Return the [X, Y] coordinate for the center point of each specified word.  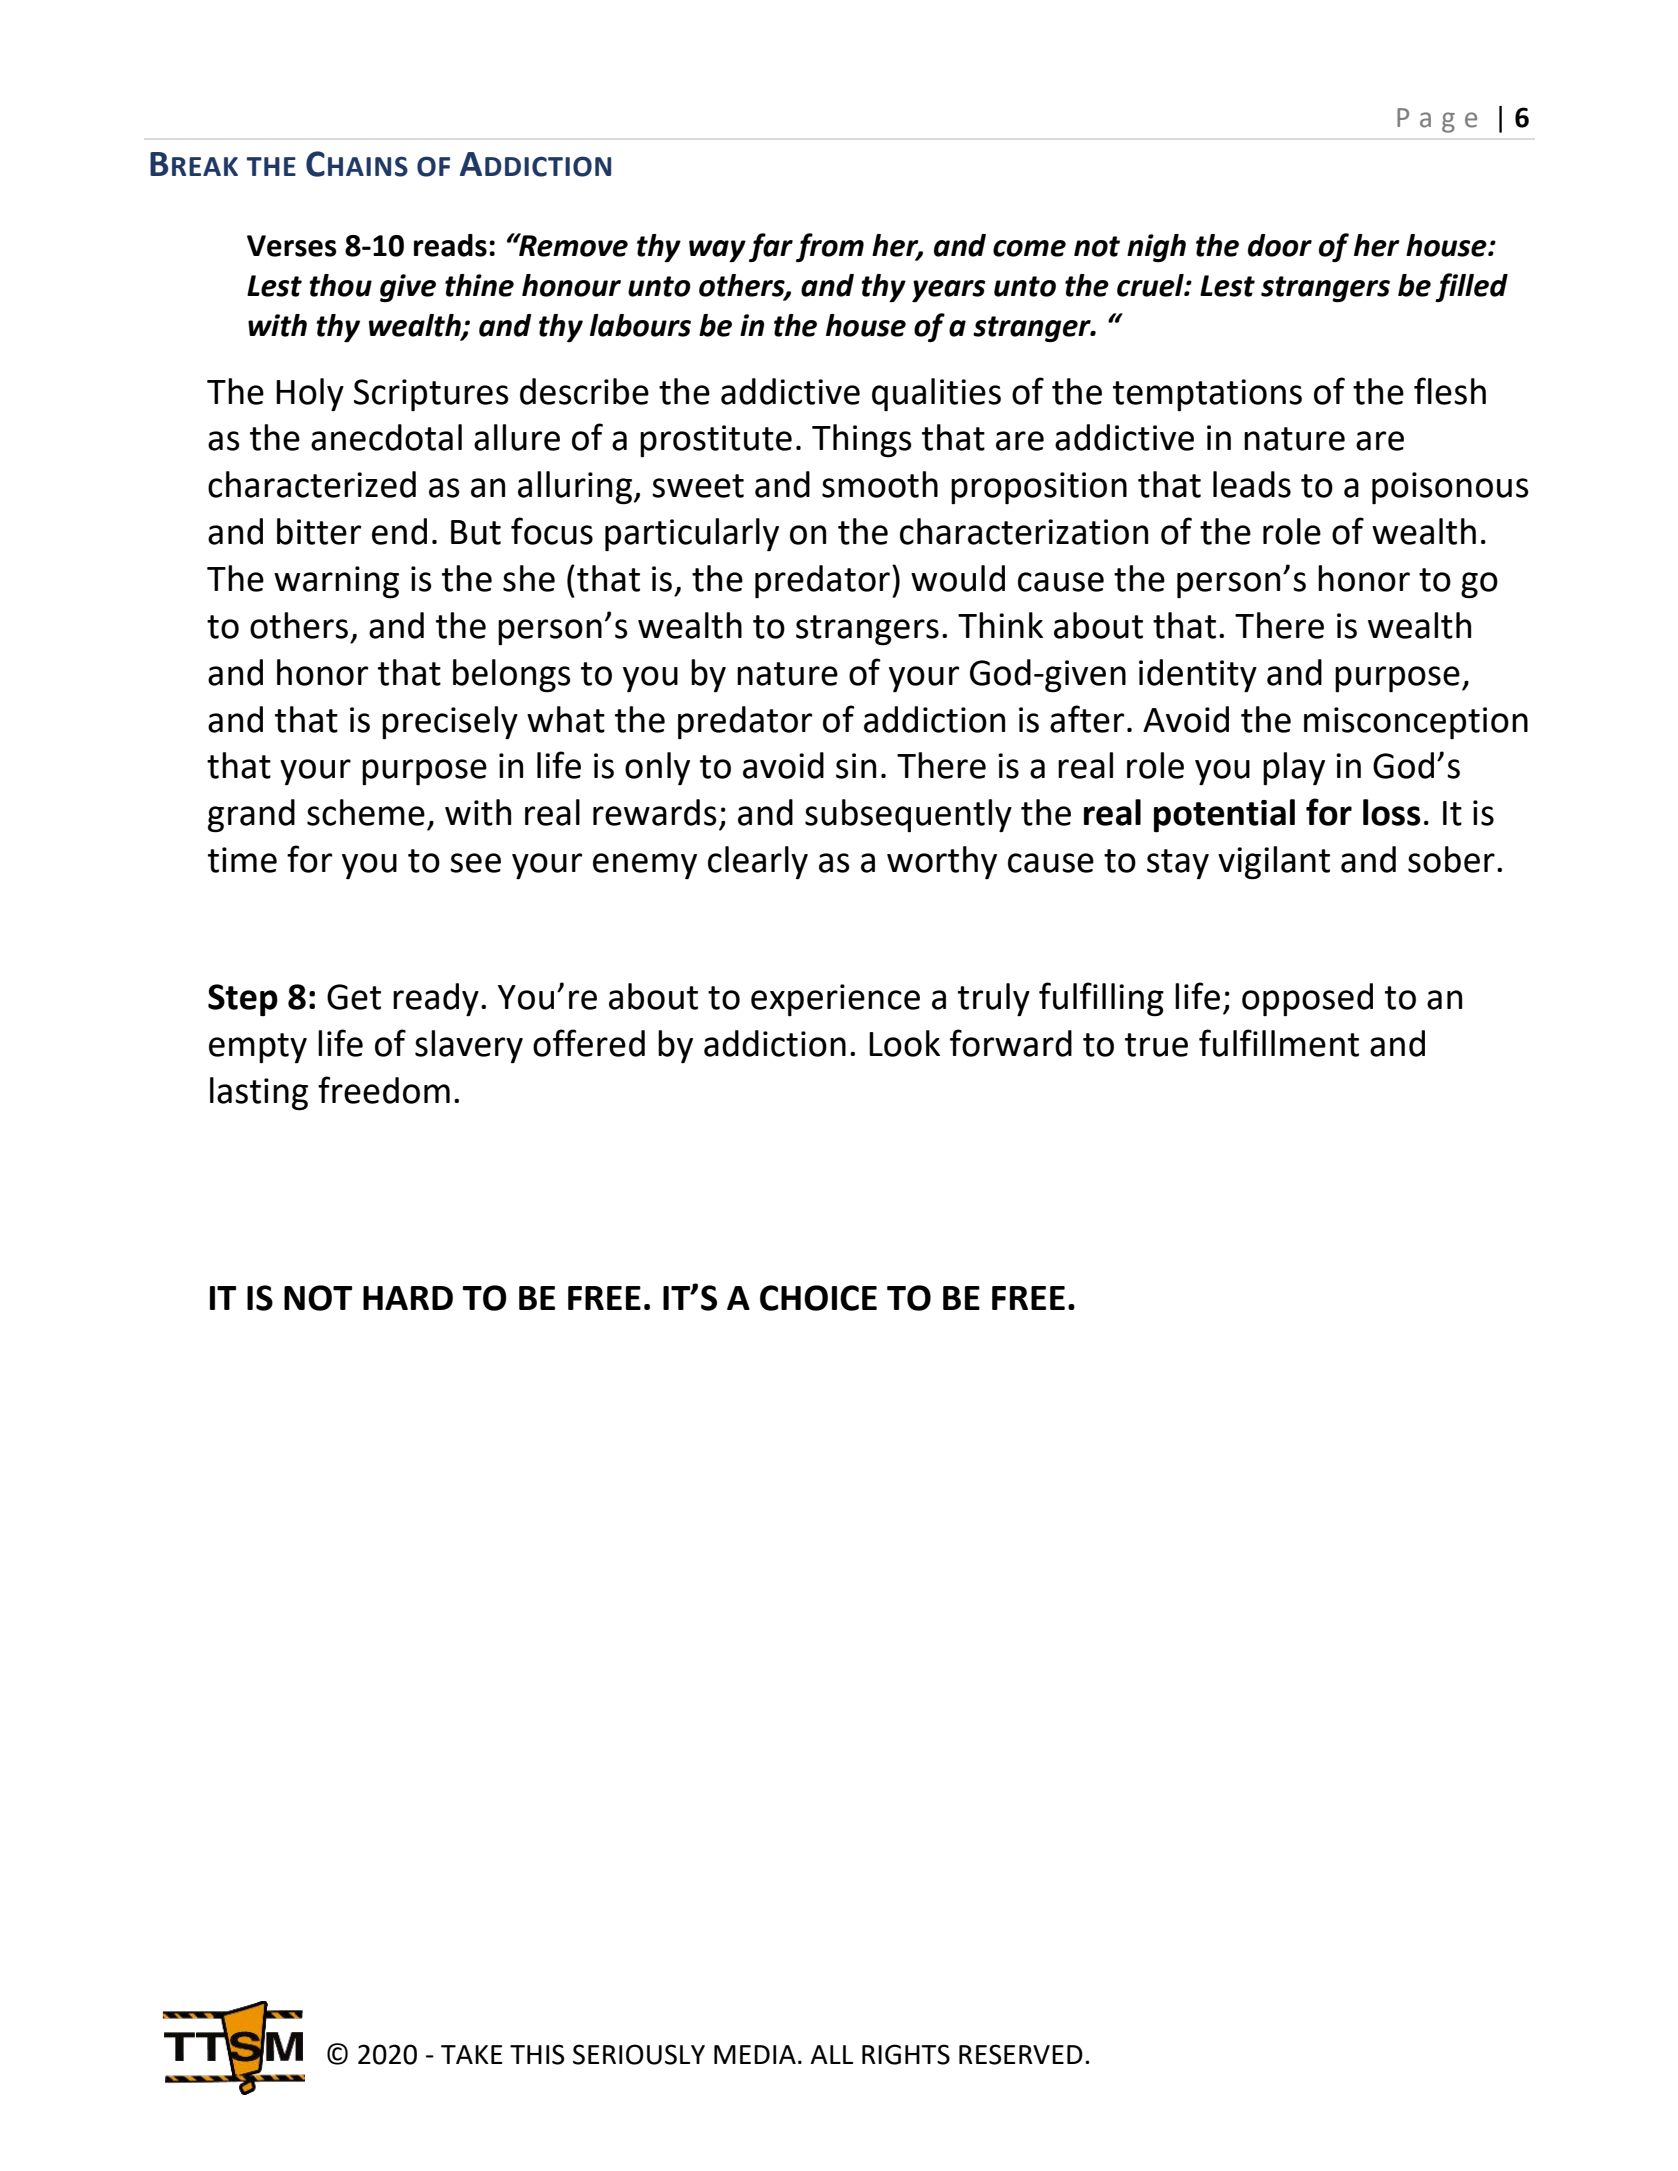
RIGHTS [906, 2054]
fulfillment [1279, 1043]
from [830, 247]
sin [856, 766]
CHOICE [818, 1298]
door [1280, 245]
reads [450, 245]
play [1294, 769]
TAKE [471, 2054]
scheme [366, 812]
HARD [408, 1298]
